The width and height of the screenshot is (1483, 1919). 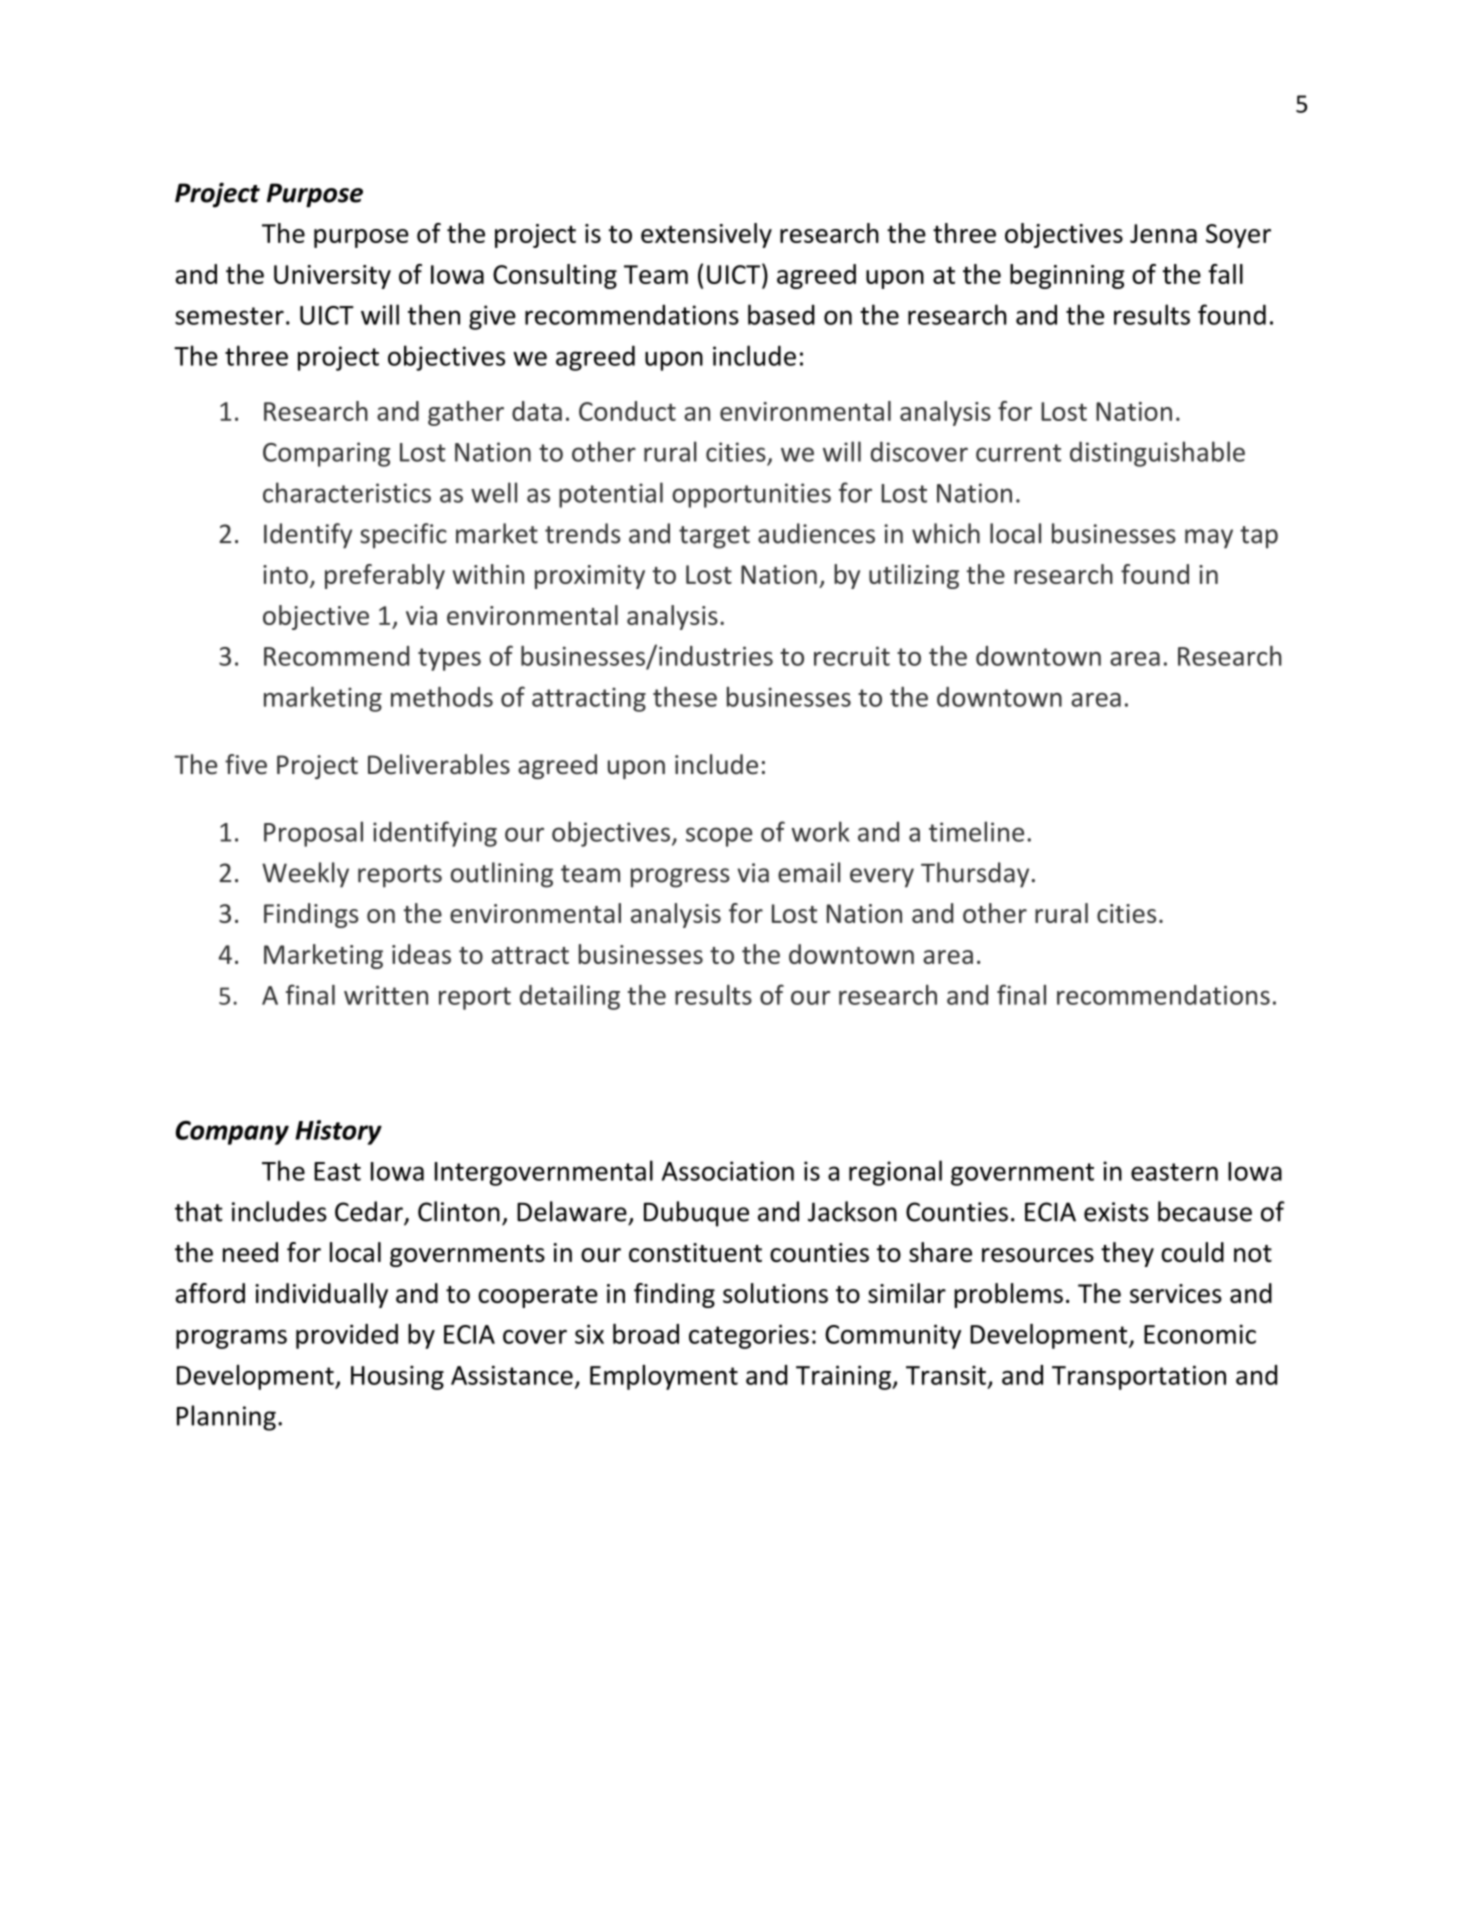 What do you see at coordinates (1209, 539) in the screenshot?
I see `may` at bounding box center [1209, 539].
